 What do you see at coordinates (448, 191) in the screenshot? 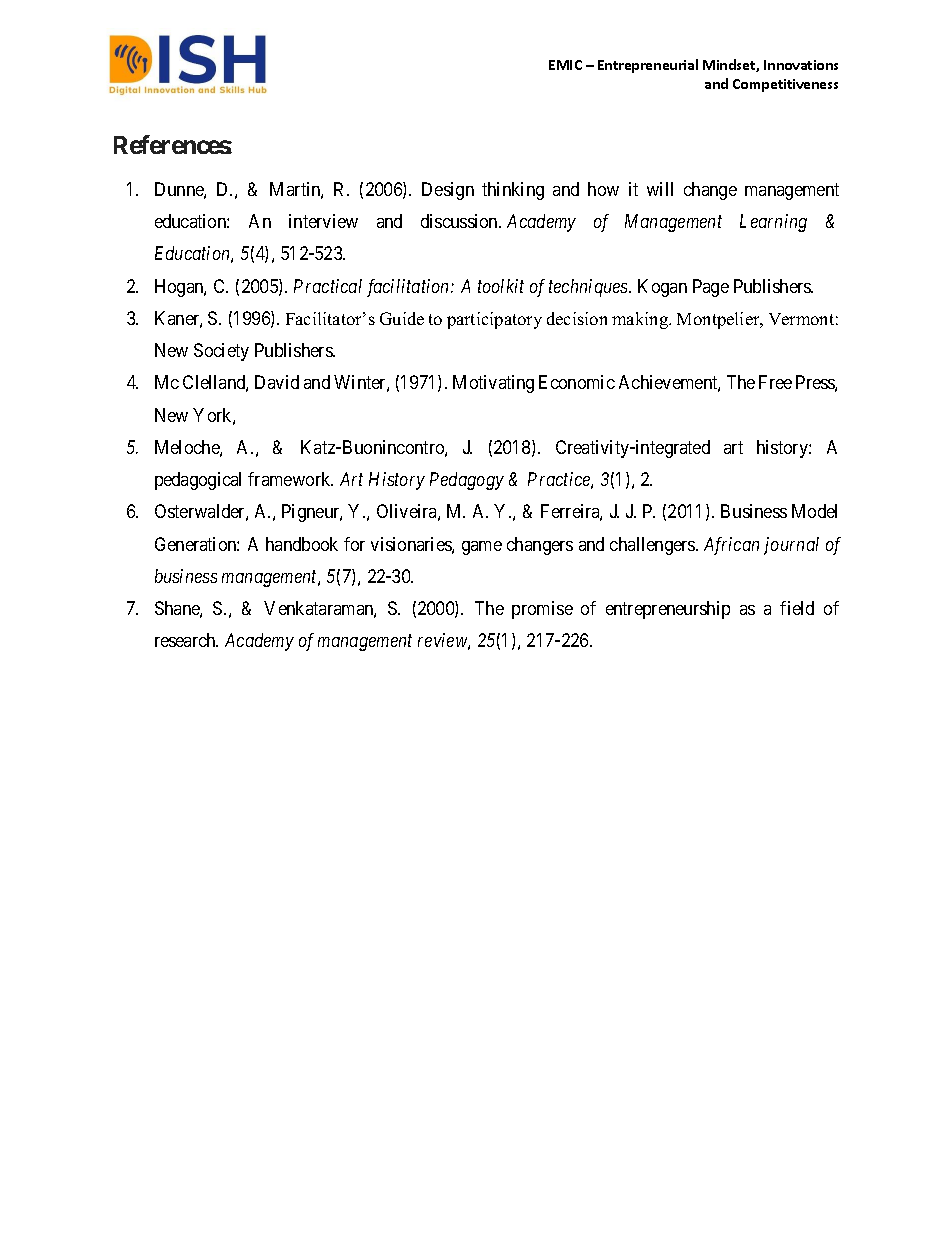
I see `Design` at bounding box center [448, 191].
